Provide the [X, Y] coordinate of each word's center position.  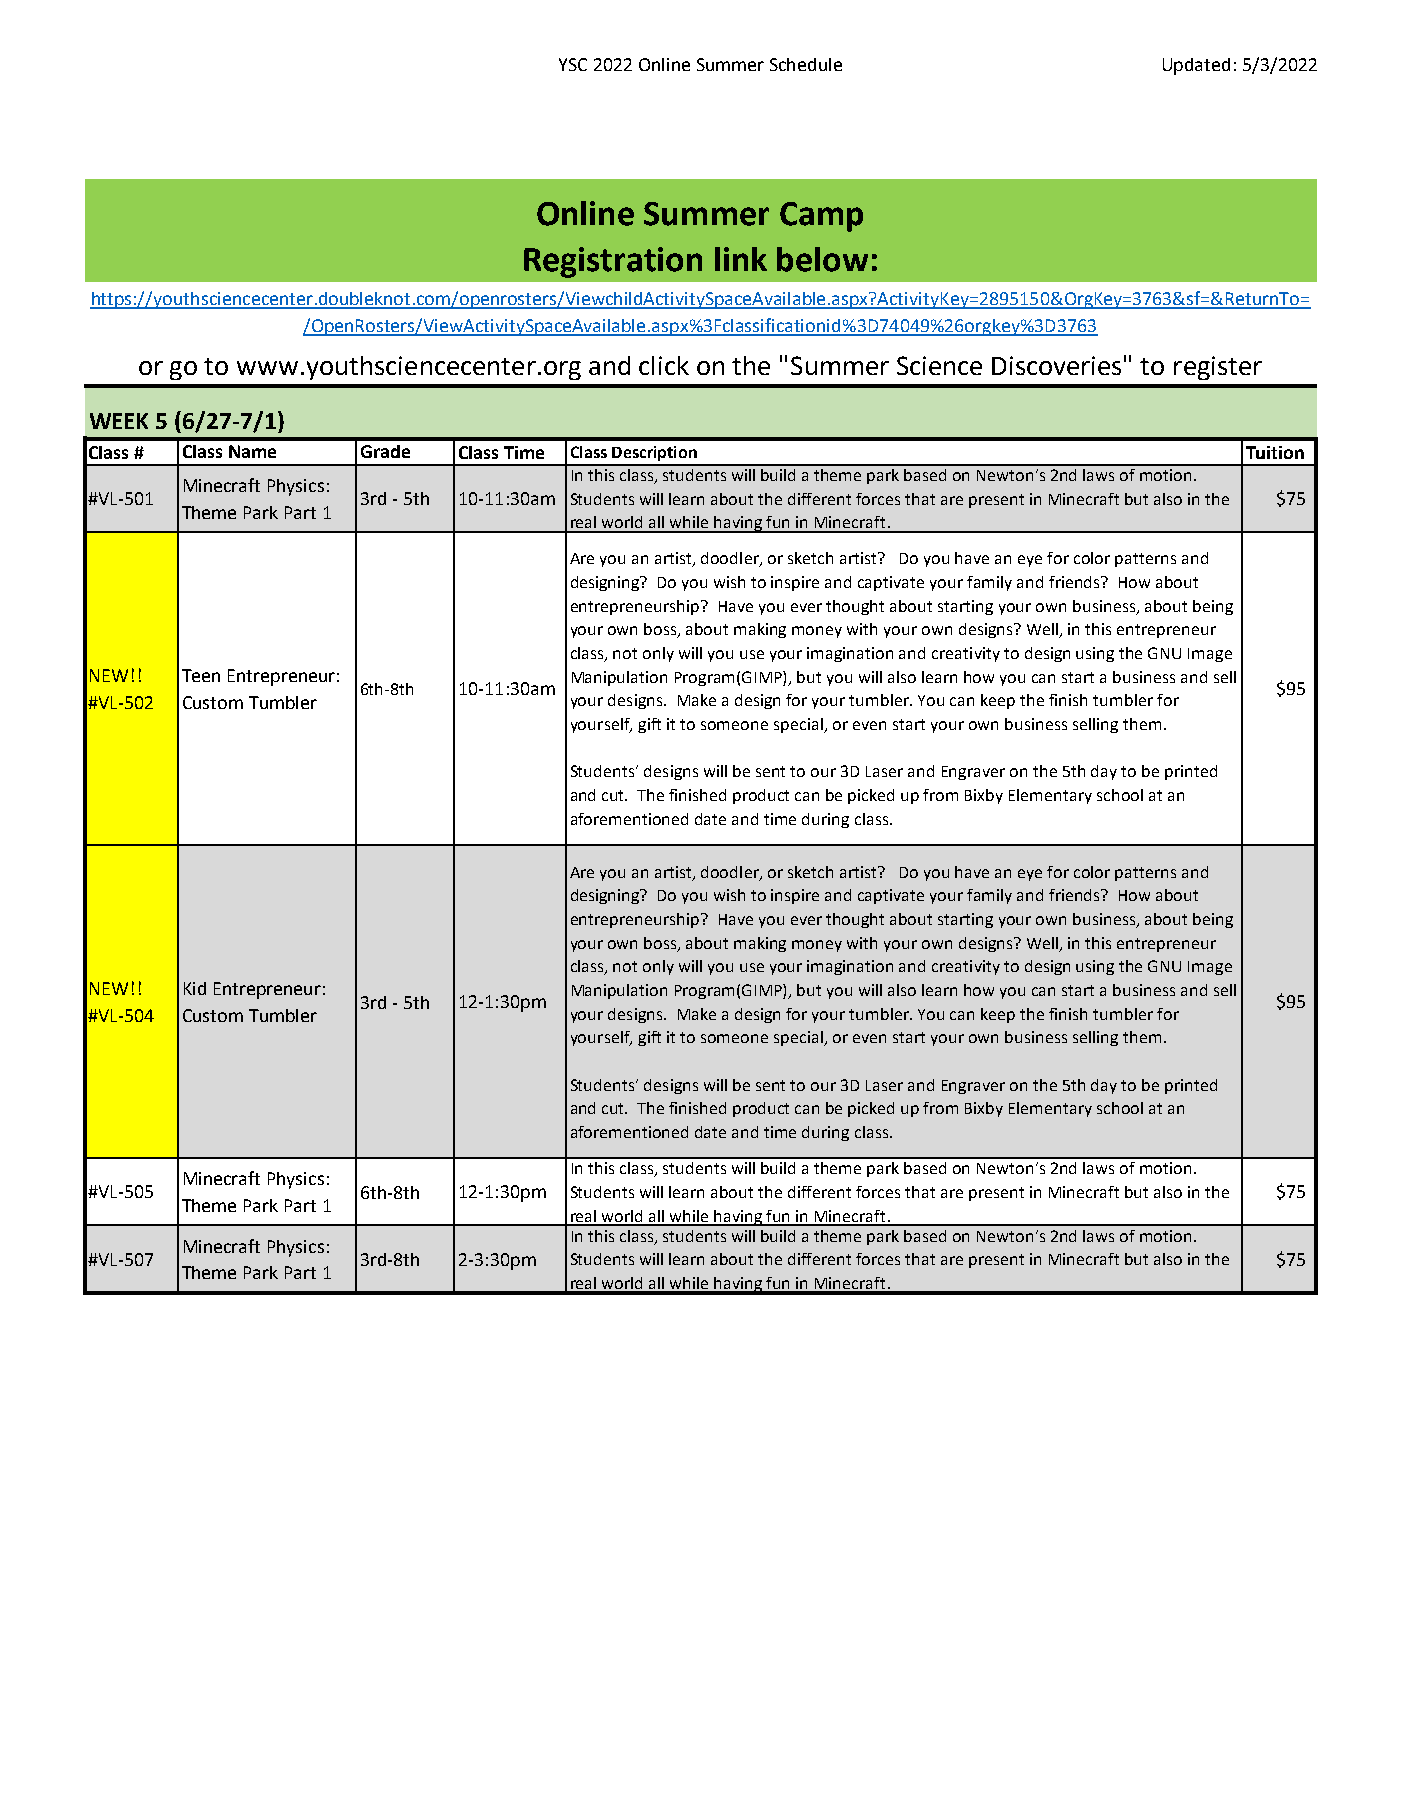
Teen [201, 675]
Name [252, 451]
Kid [195, 988]
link [741, 259]
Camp [821, 217]
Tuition [1275, 452]
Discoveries [1056, 365]
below [822, 259]
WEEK [119, 421]
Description [654, 453]
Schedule [806, 64]
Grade [385, 451]
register [1218, 368]
